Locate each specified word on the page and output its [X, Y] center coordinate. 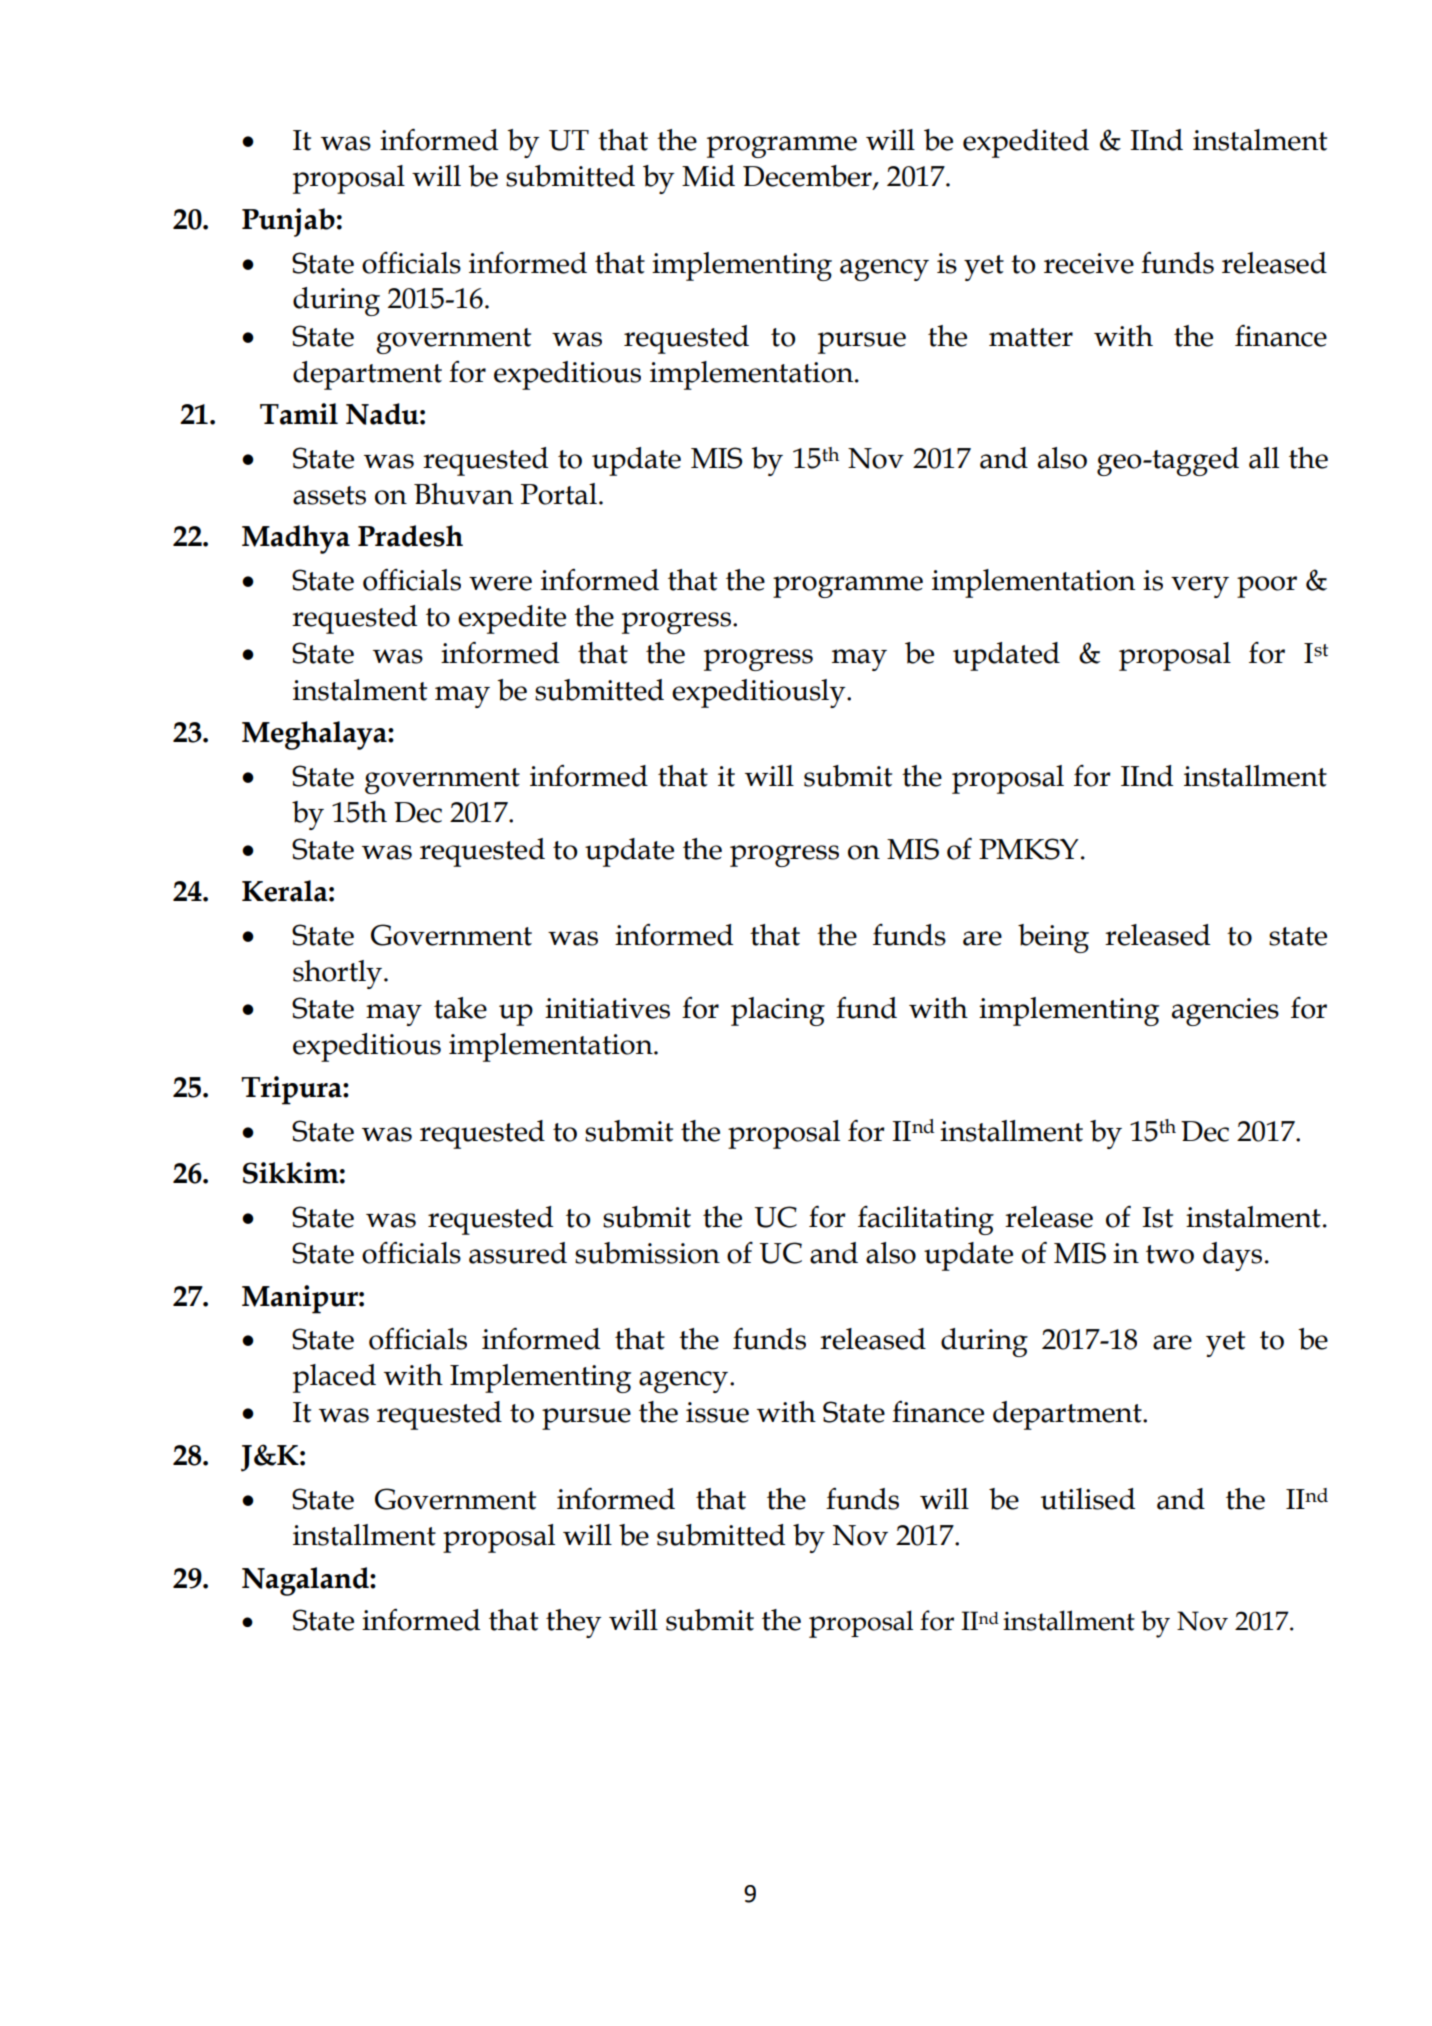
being [1053, 938]
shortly [339, 974]
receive [1089, 263]
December [808, 177]
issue [717, 1412]
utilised [1088, 1499]
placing [778, 1011]
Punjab [288, 222]
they [574, 1623]
